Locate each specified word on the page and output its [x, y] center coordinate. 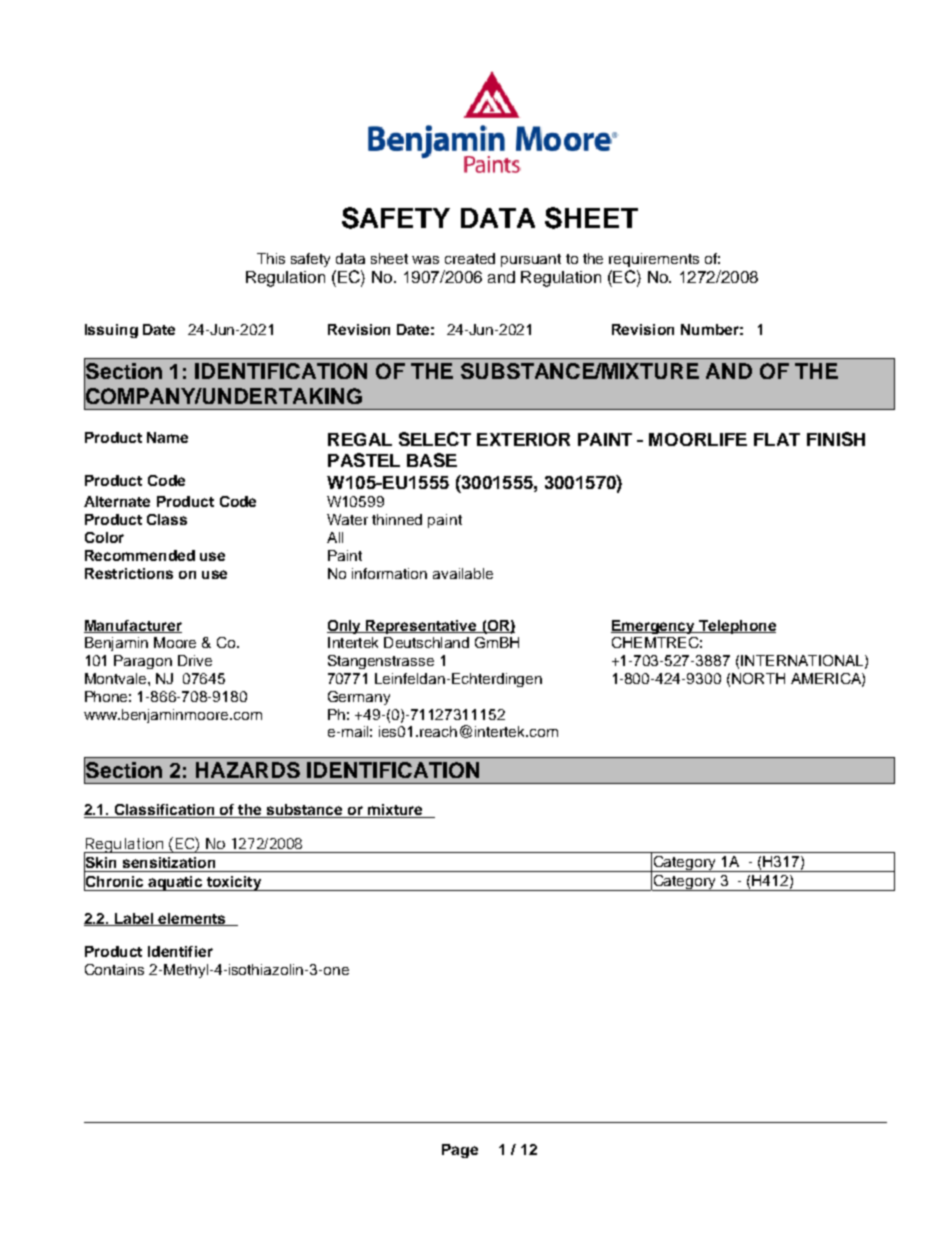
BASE [432, 460]
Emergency [654, 627]
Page [460, 1151]
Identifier [180, 951]
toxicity [233, 883]
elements [192, 919]
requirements [654, 260]
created [470, 258]
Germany [359, 698]
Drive [195, 660]
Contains [114, 969]
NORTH [758, 678]
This [271, 258]
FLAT [777, 439]
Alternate [117, 501]
